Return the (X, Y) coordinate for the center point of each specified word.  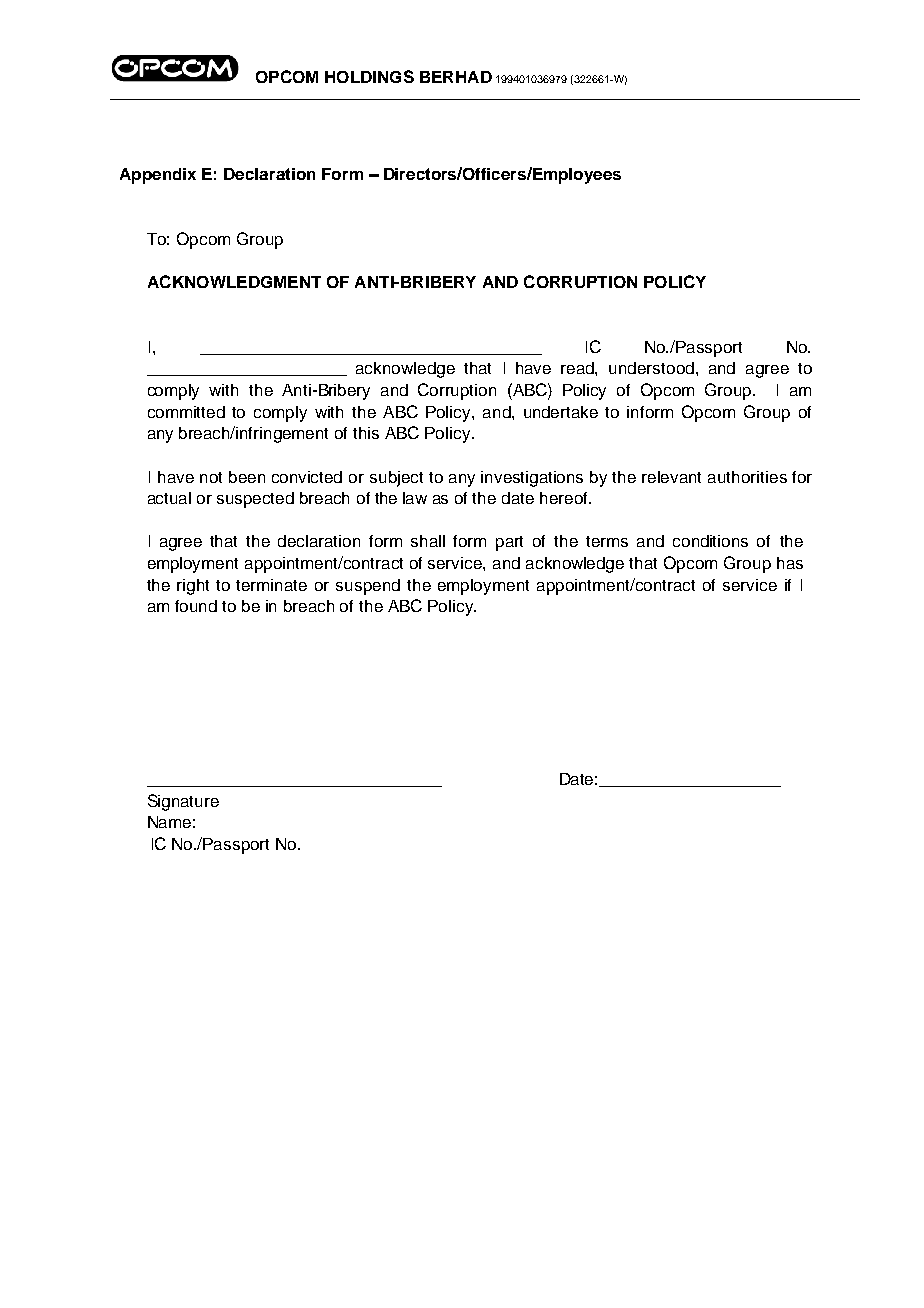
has (790, 563)
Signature (183, 802)
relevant (671, 477)
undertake (561, 412)
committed (186, 412)
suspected (255, 500)
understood (651, 368)
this (366, 433)
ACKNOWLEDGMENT (234, 281)
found (196, 606)
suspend (368, 587)
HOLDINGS (369, 76)
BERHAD (456, 77)
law (415, 498)
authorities (747, 477)
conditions (710, 541)
